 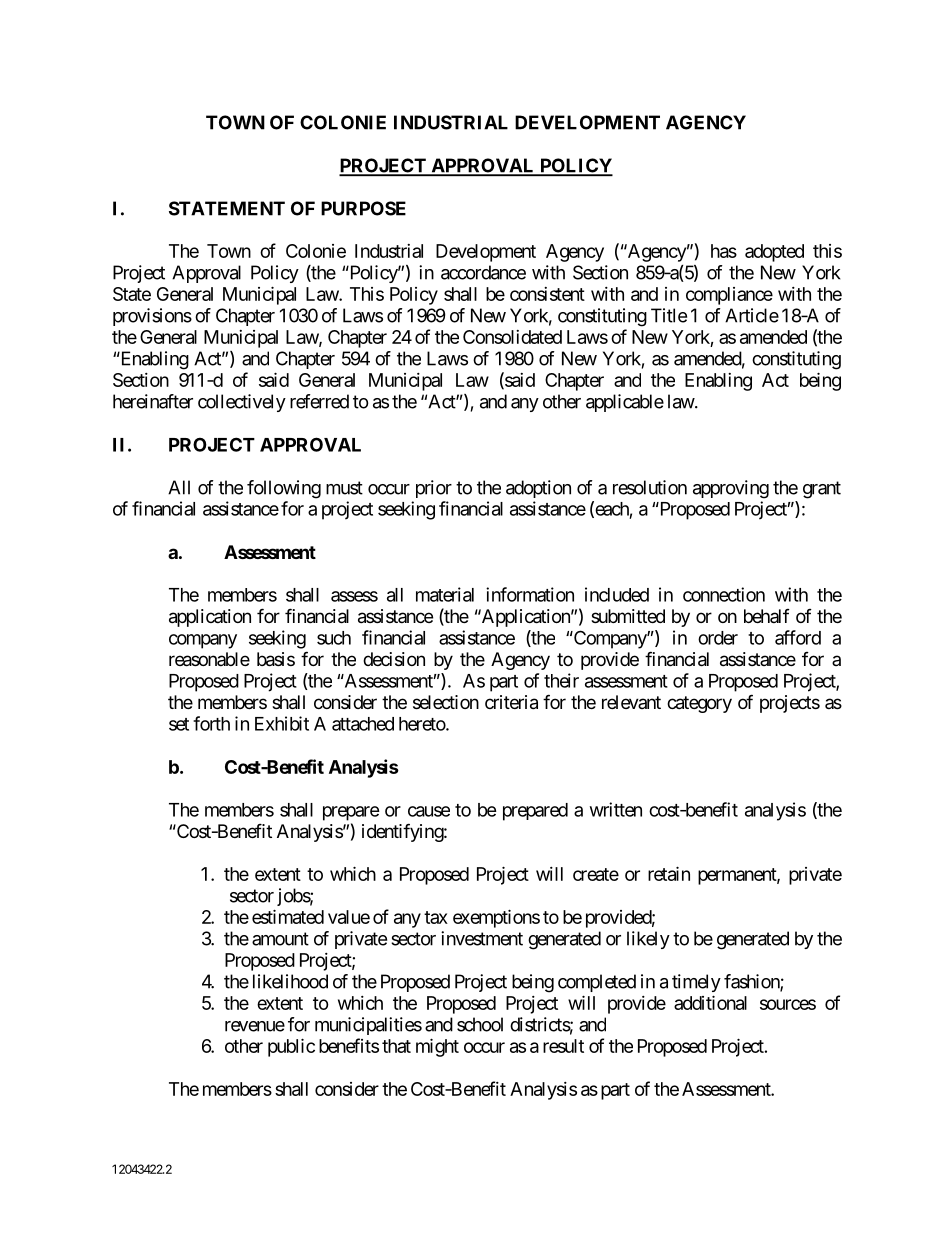 What do you see at coordinates (669, 873) in the screenshot?
I see `retain` at bounding box center [669, 873].
